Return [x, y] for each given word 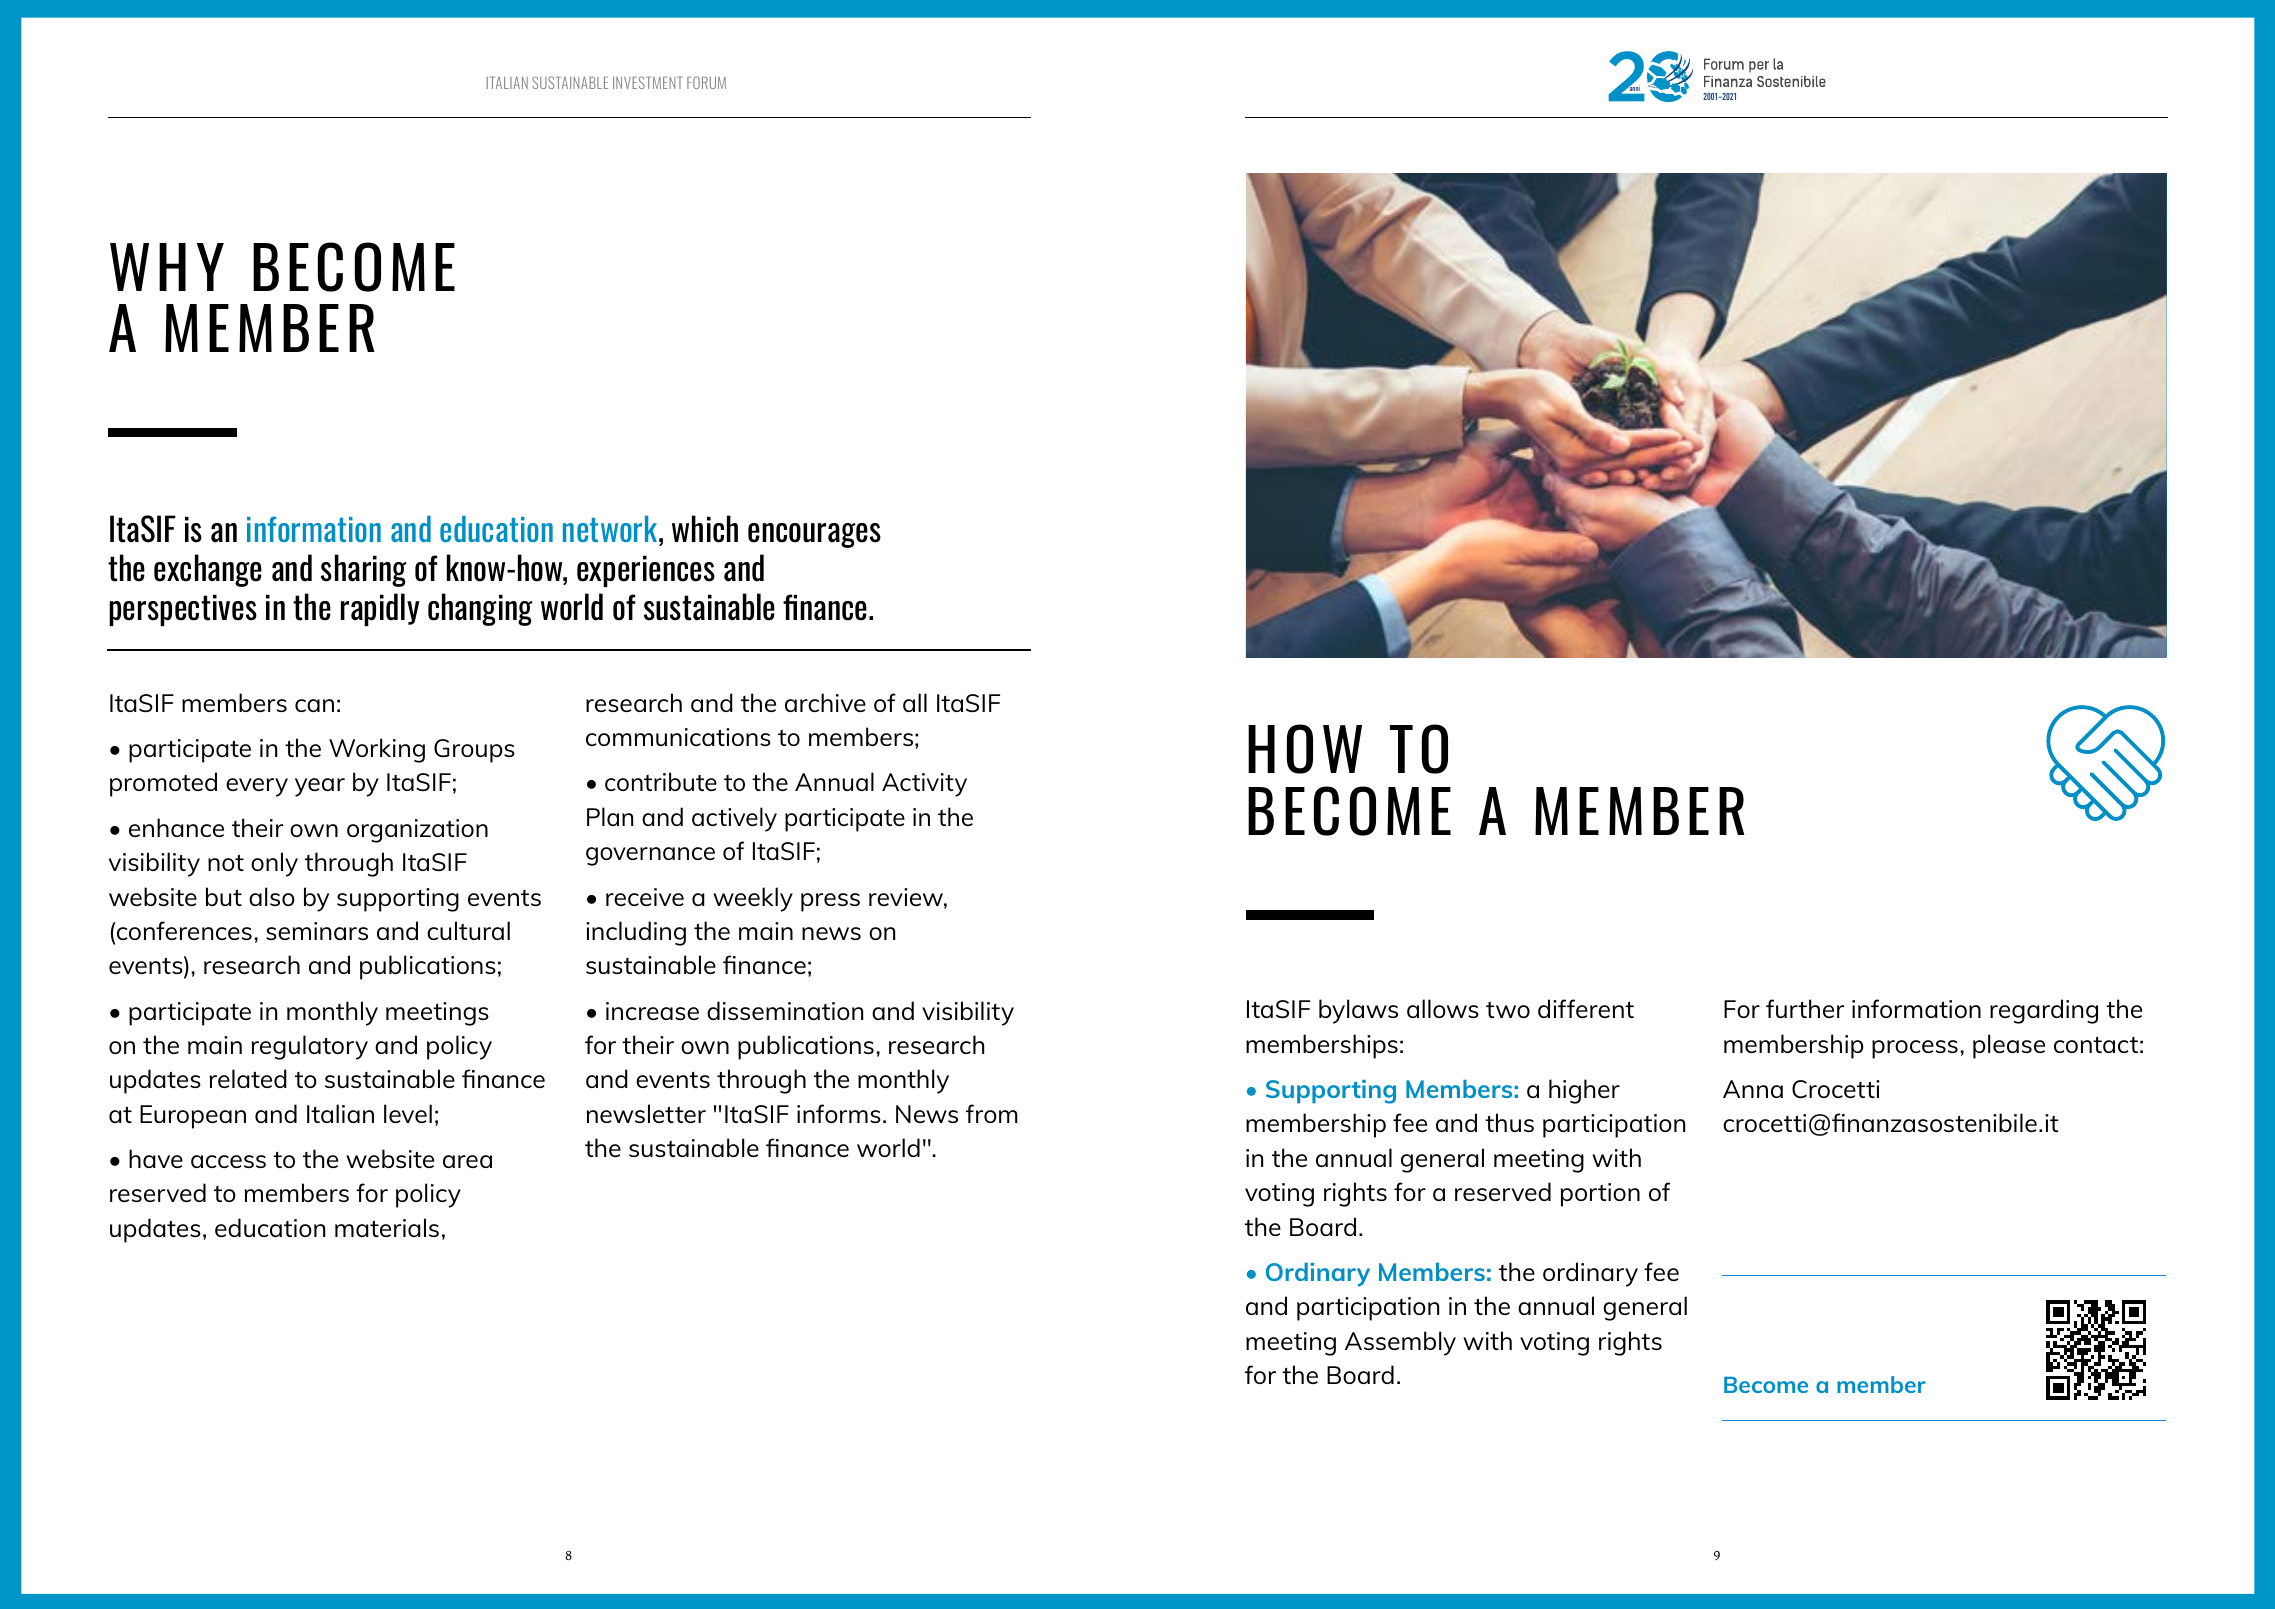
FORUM [706, 82]
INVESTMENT [648, 82]
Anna [1753, 1089]
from [992, 1113]
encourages [814, 535]
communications [678, 737]
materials [387, 1227]
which [705, 529]
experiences [646, 571]
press [830, 902]
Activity [924, 785]
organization [417, 831]
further [1805, 1008]
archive [825, 702]
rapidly [380, 609]
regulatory [310, 1047]
